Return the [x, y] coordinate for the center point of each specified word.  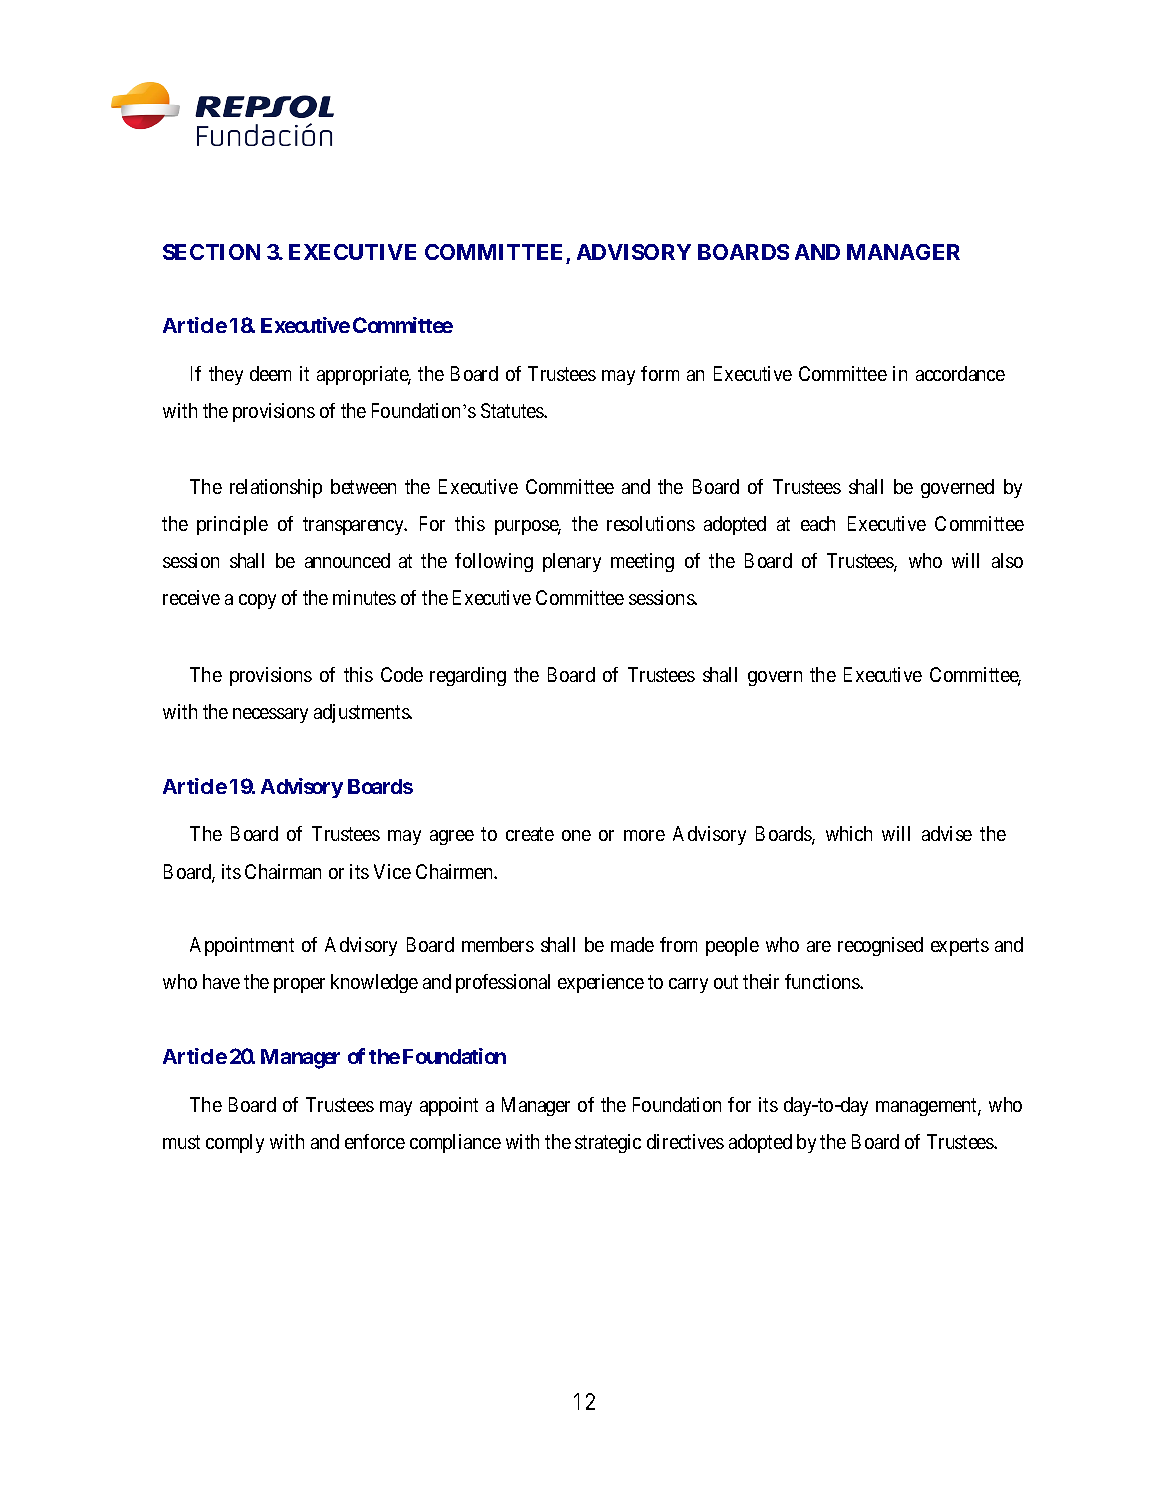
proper [299, 985]
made [632, 944]
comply [235, 1143]
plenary [572, 562]
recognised [880, 946]
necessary [270, 715]
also [1007, 560]
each [818, 523]
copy [257, 601]
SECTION [211, 252]
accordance [960, 373]
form [660, 373]
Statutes [513, 410]
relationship [276, 488]
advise [947, 833]
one [576, 835]
